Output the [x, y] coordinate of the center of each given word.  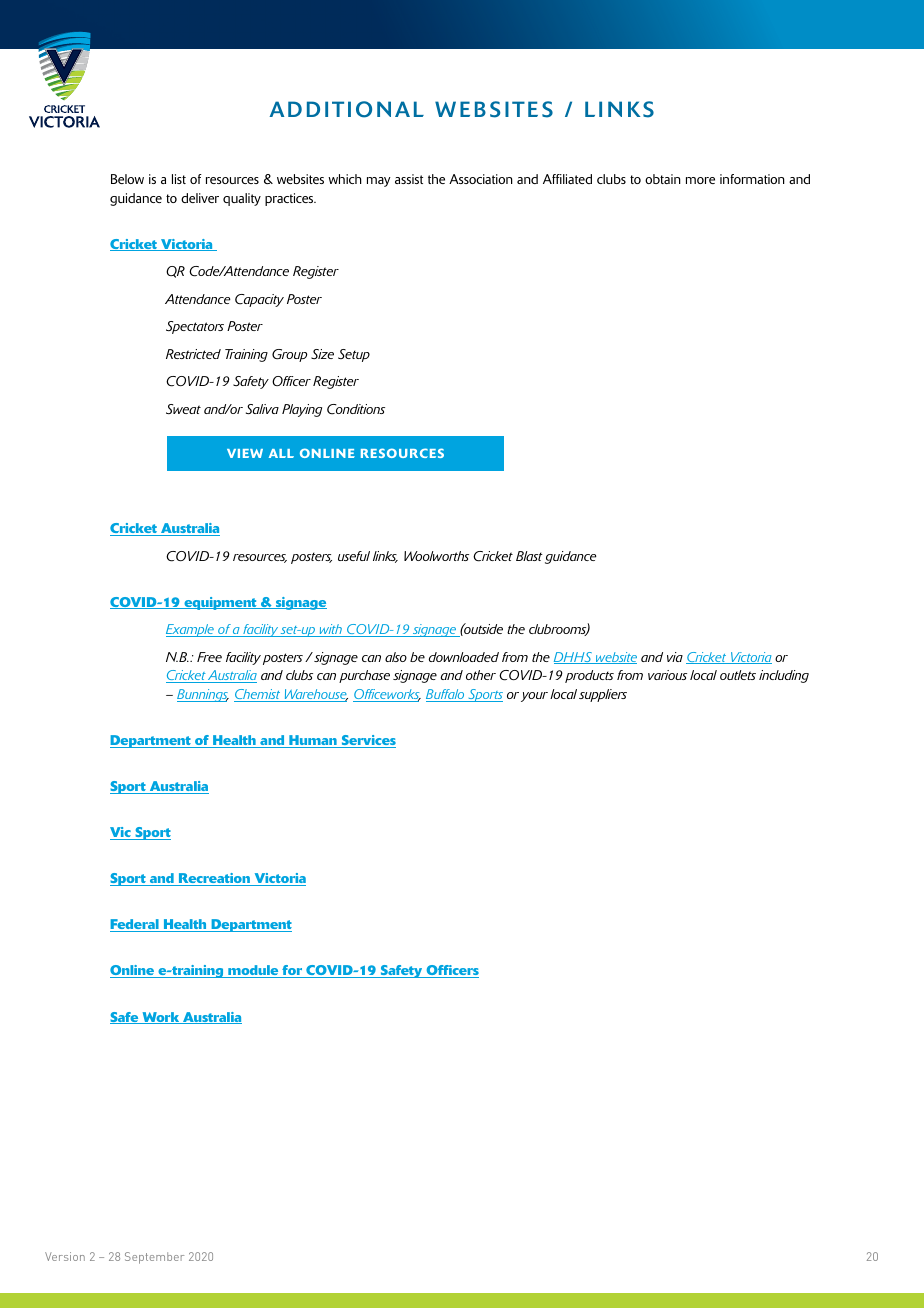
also [396, 657]
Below [127, 179]
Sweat [183, 409]
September [154, 1258]
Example [191, 630]
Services [367, 741]
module [253, 971]
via [675, 657]
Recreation [214, 879]
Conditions [356, 409]
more [700, 180]
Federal [135, 925]
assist [409, 179]
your [534, 697]
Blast [529, 556]
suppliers [603, 695]
